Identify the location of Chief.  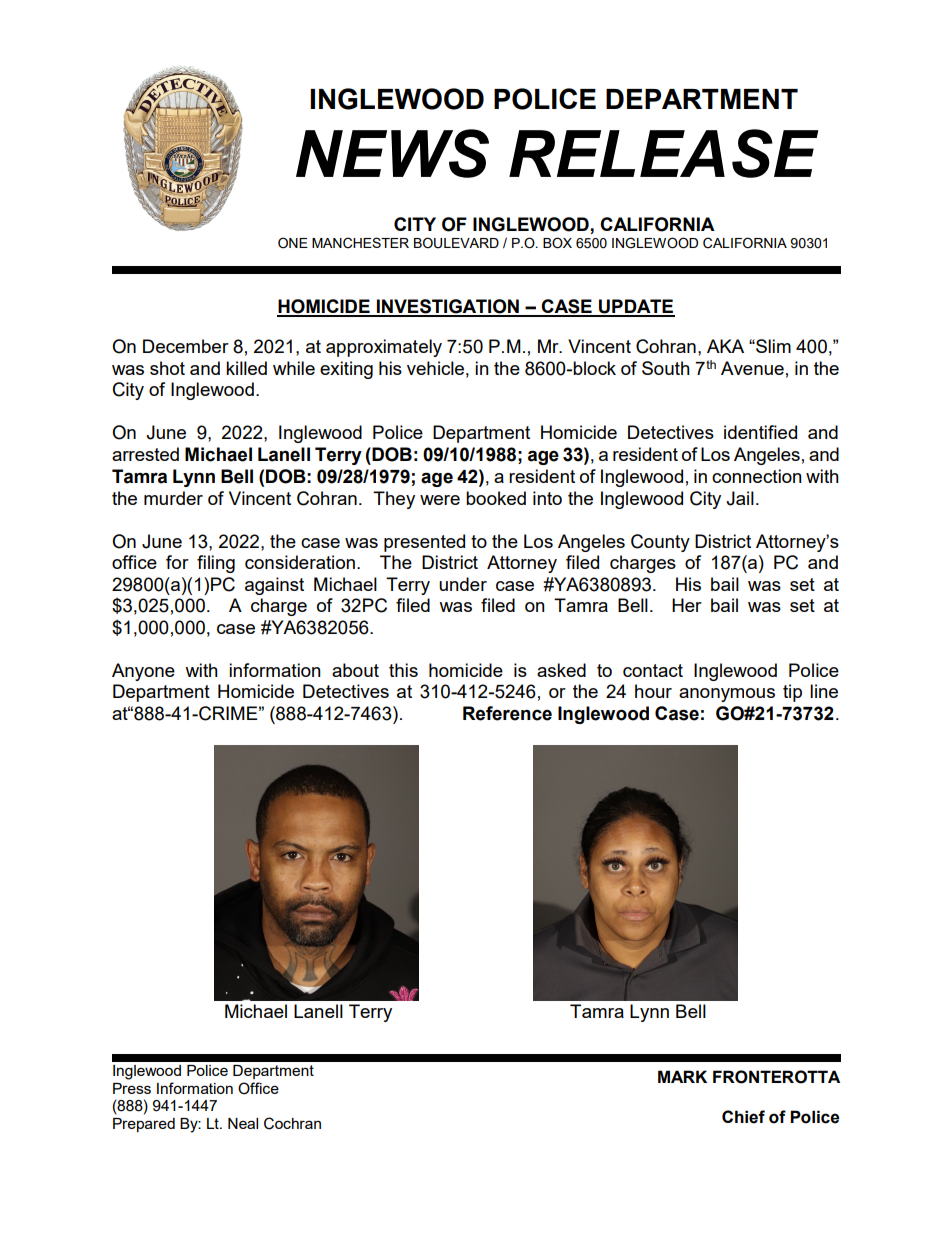
(743, 1117).
